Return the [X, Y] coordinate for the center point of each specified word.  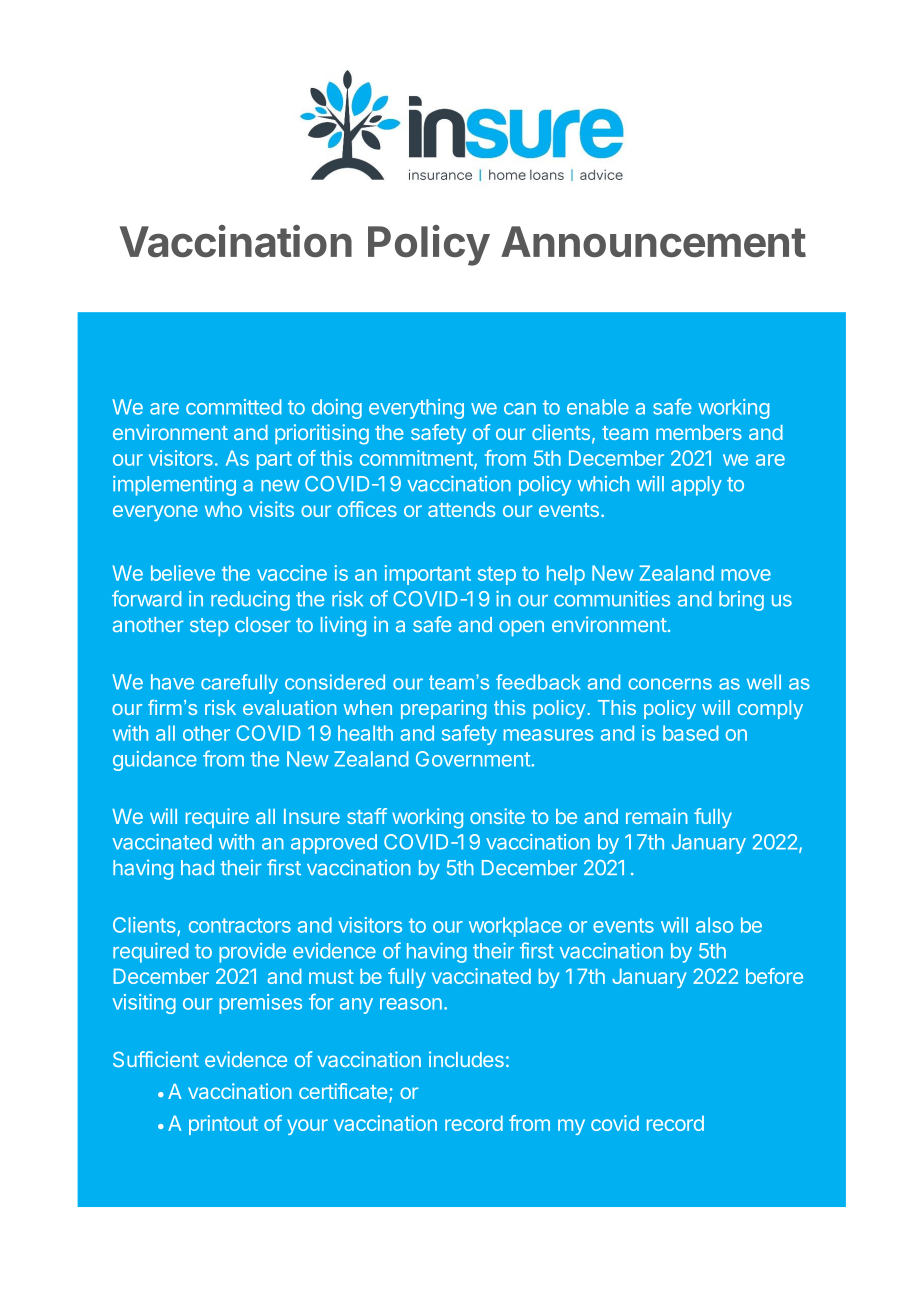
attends [461, 509]
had [197, 868]
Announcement [653, 242]
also [714, 925]
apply [697, 486]
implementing [174, 486]
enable [598, 407]
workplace [515, 927]
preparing [444, 710]
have [172, 682]
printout [223, 1125]
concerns [670, 684]
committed [233, 407]
